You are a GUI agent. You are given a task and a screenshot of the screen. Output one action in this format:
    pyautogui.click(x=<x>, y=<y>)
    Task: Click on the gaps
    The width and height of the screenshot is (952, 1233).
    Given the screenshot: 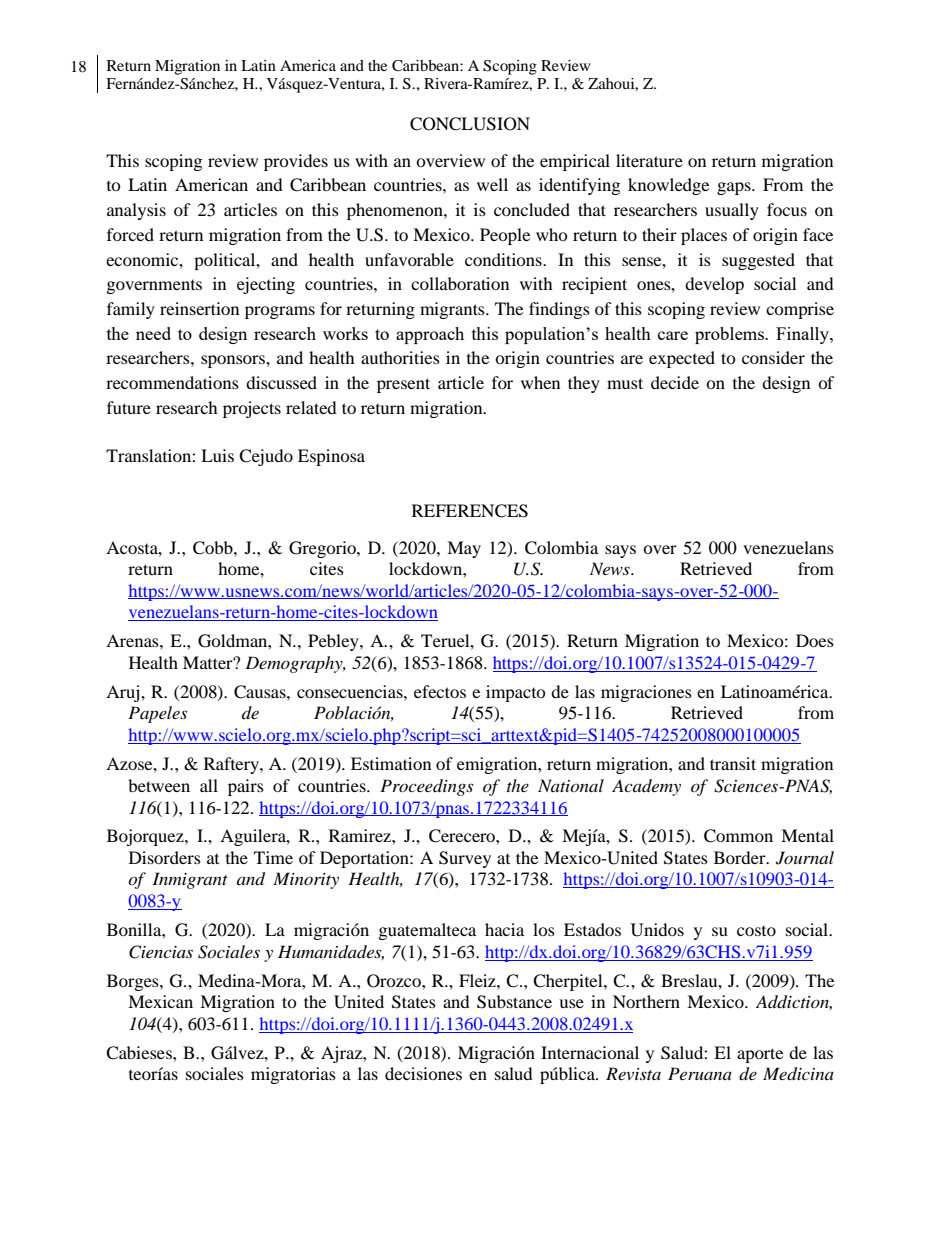 What is the action you would take?
    pyautogui.click(x=735, y=188)
